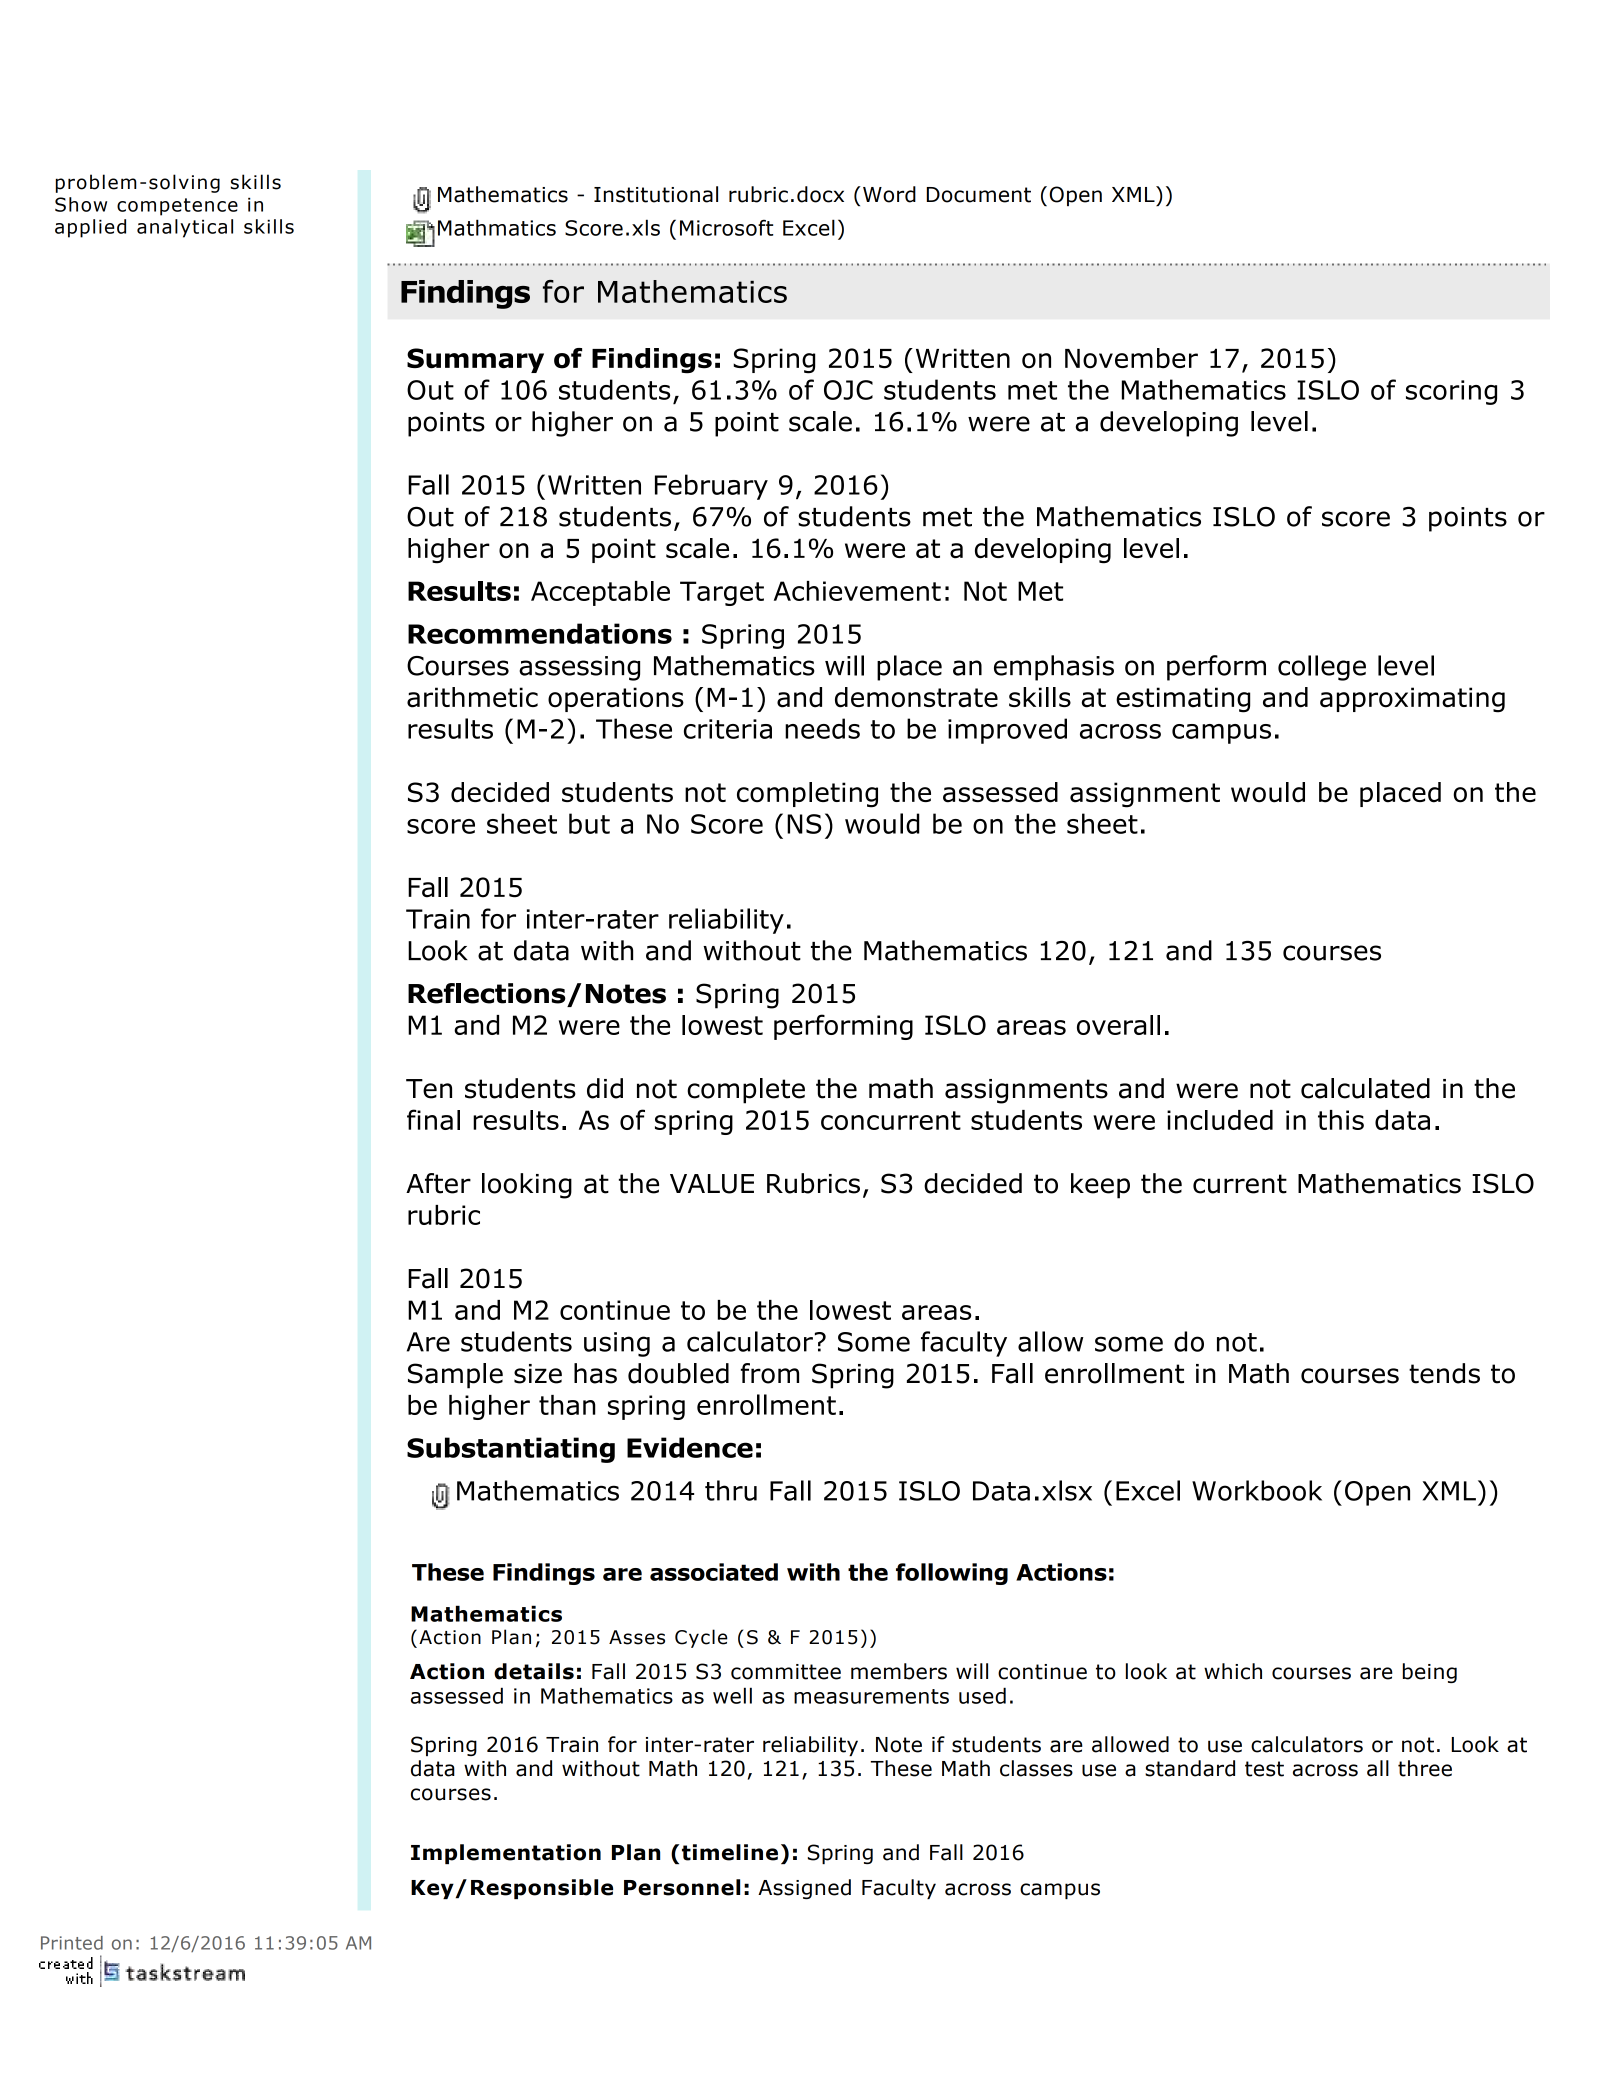 This screenshot has height=2076, width=1604. Describe the element at coordinates (726, 228) in the screenshot. I see `Microsoft` at that location.
